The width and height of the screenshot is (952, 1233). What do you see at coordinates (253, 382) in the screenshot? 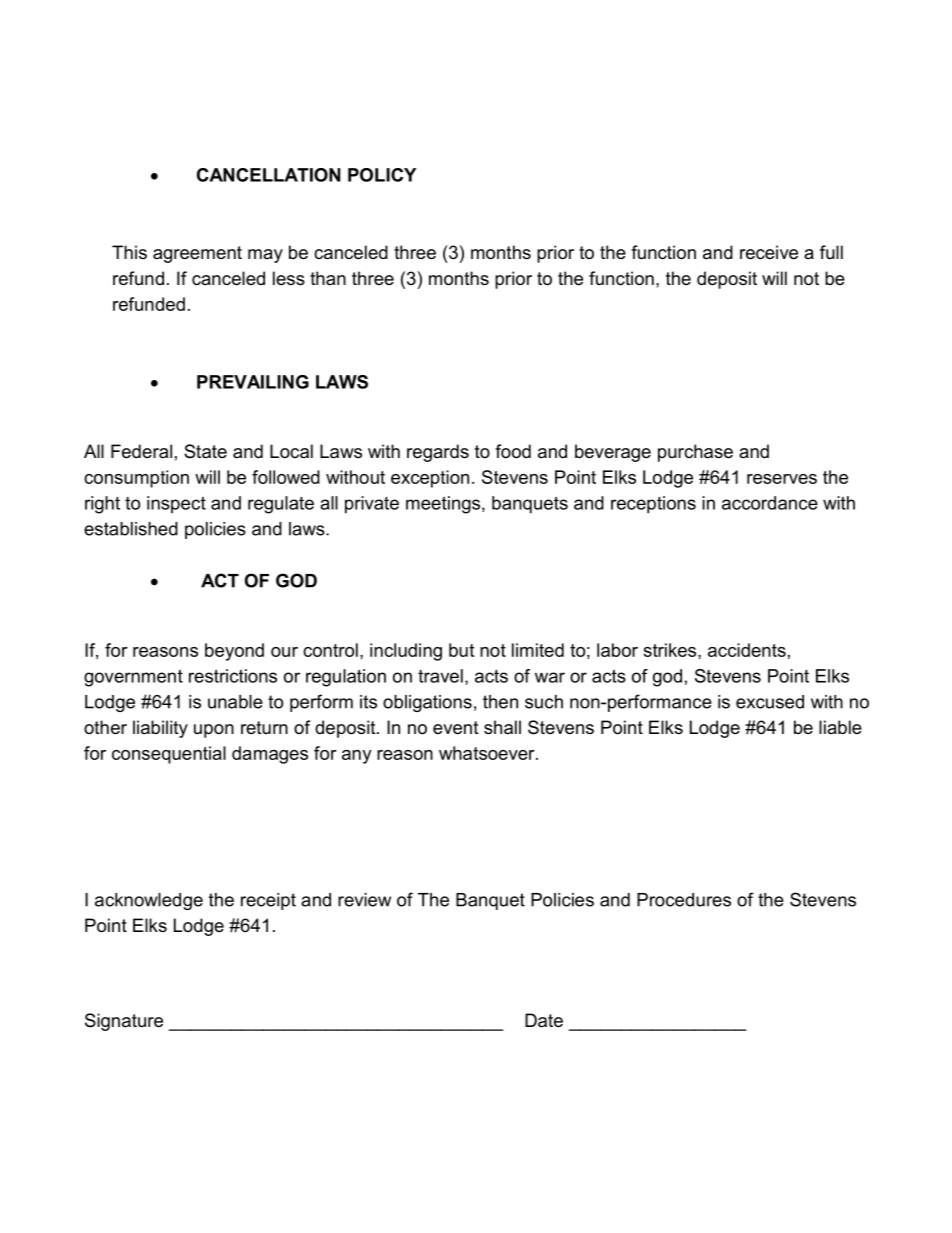
I see `PREVAILING` at bounding box center [253, 382].
